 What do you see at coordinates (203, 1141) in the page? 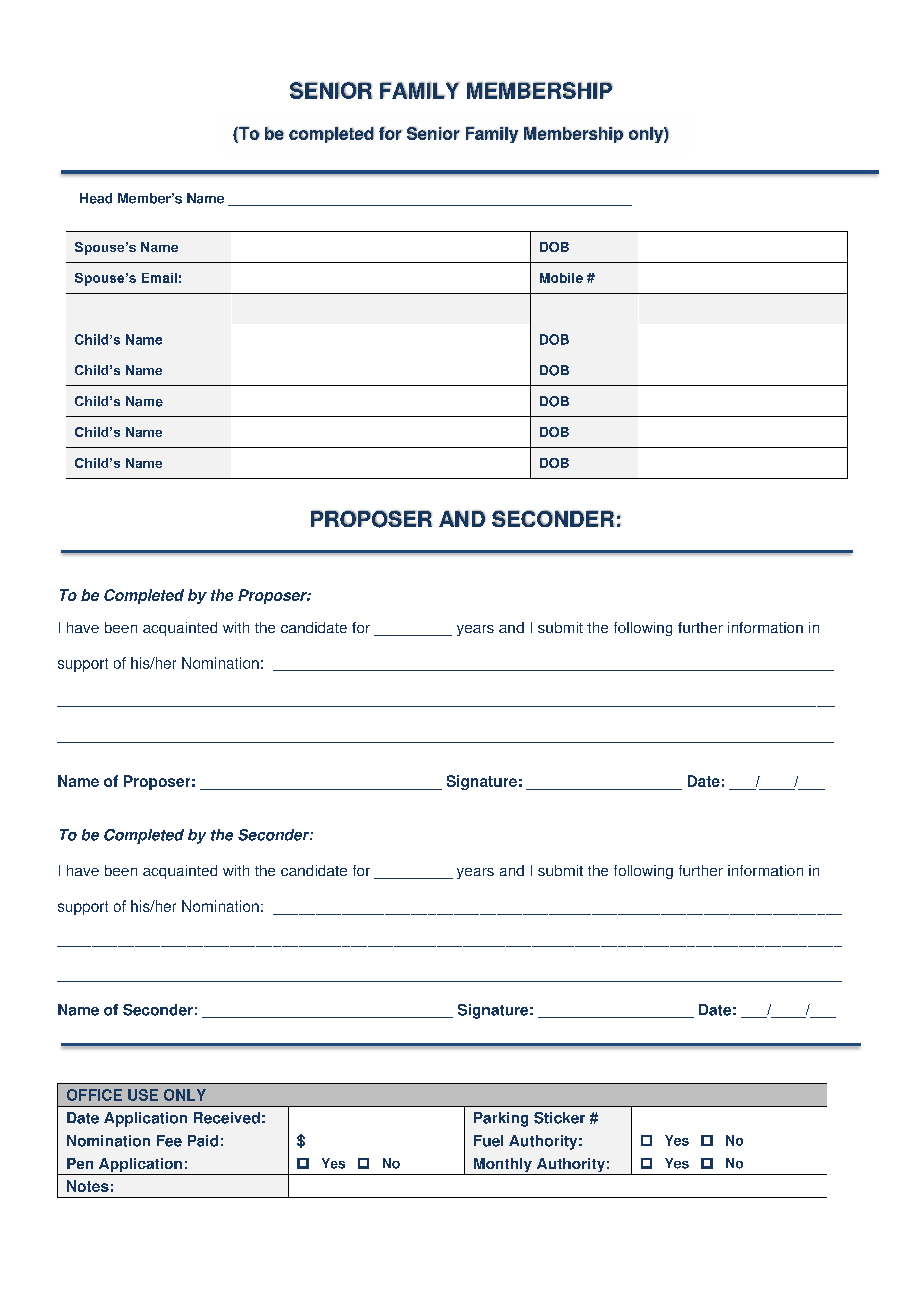
I see `Paid` at bounding box center [203, 1141].
